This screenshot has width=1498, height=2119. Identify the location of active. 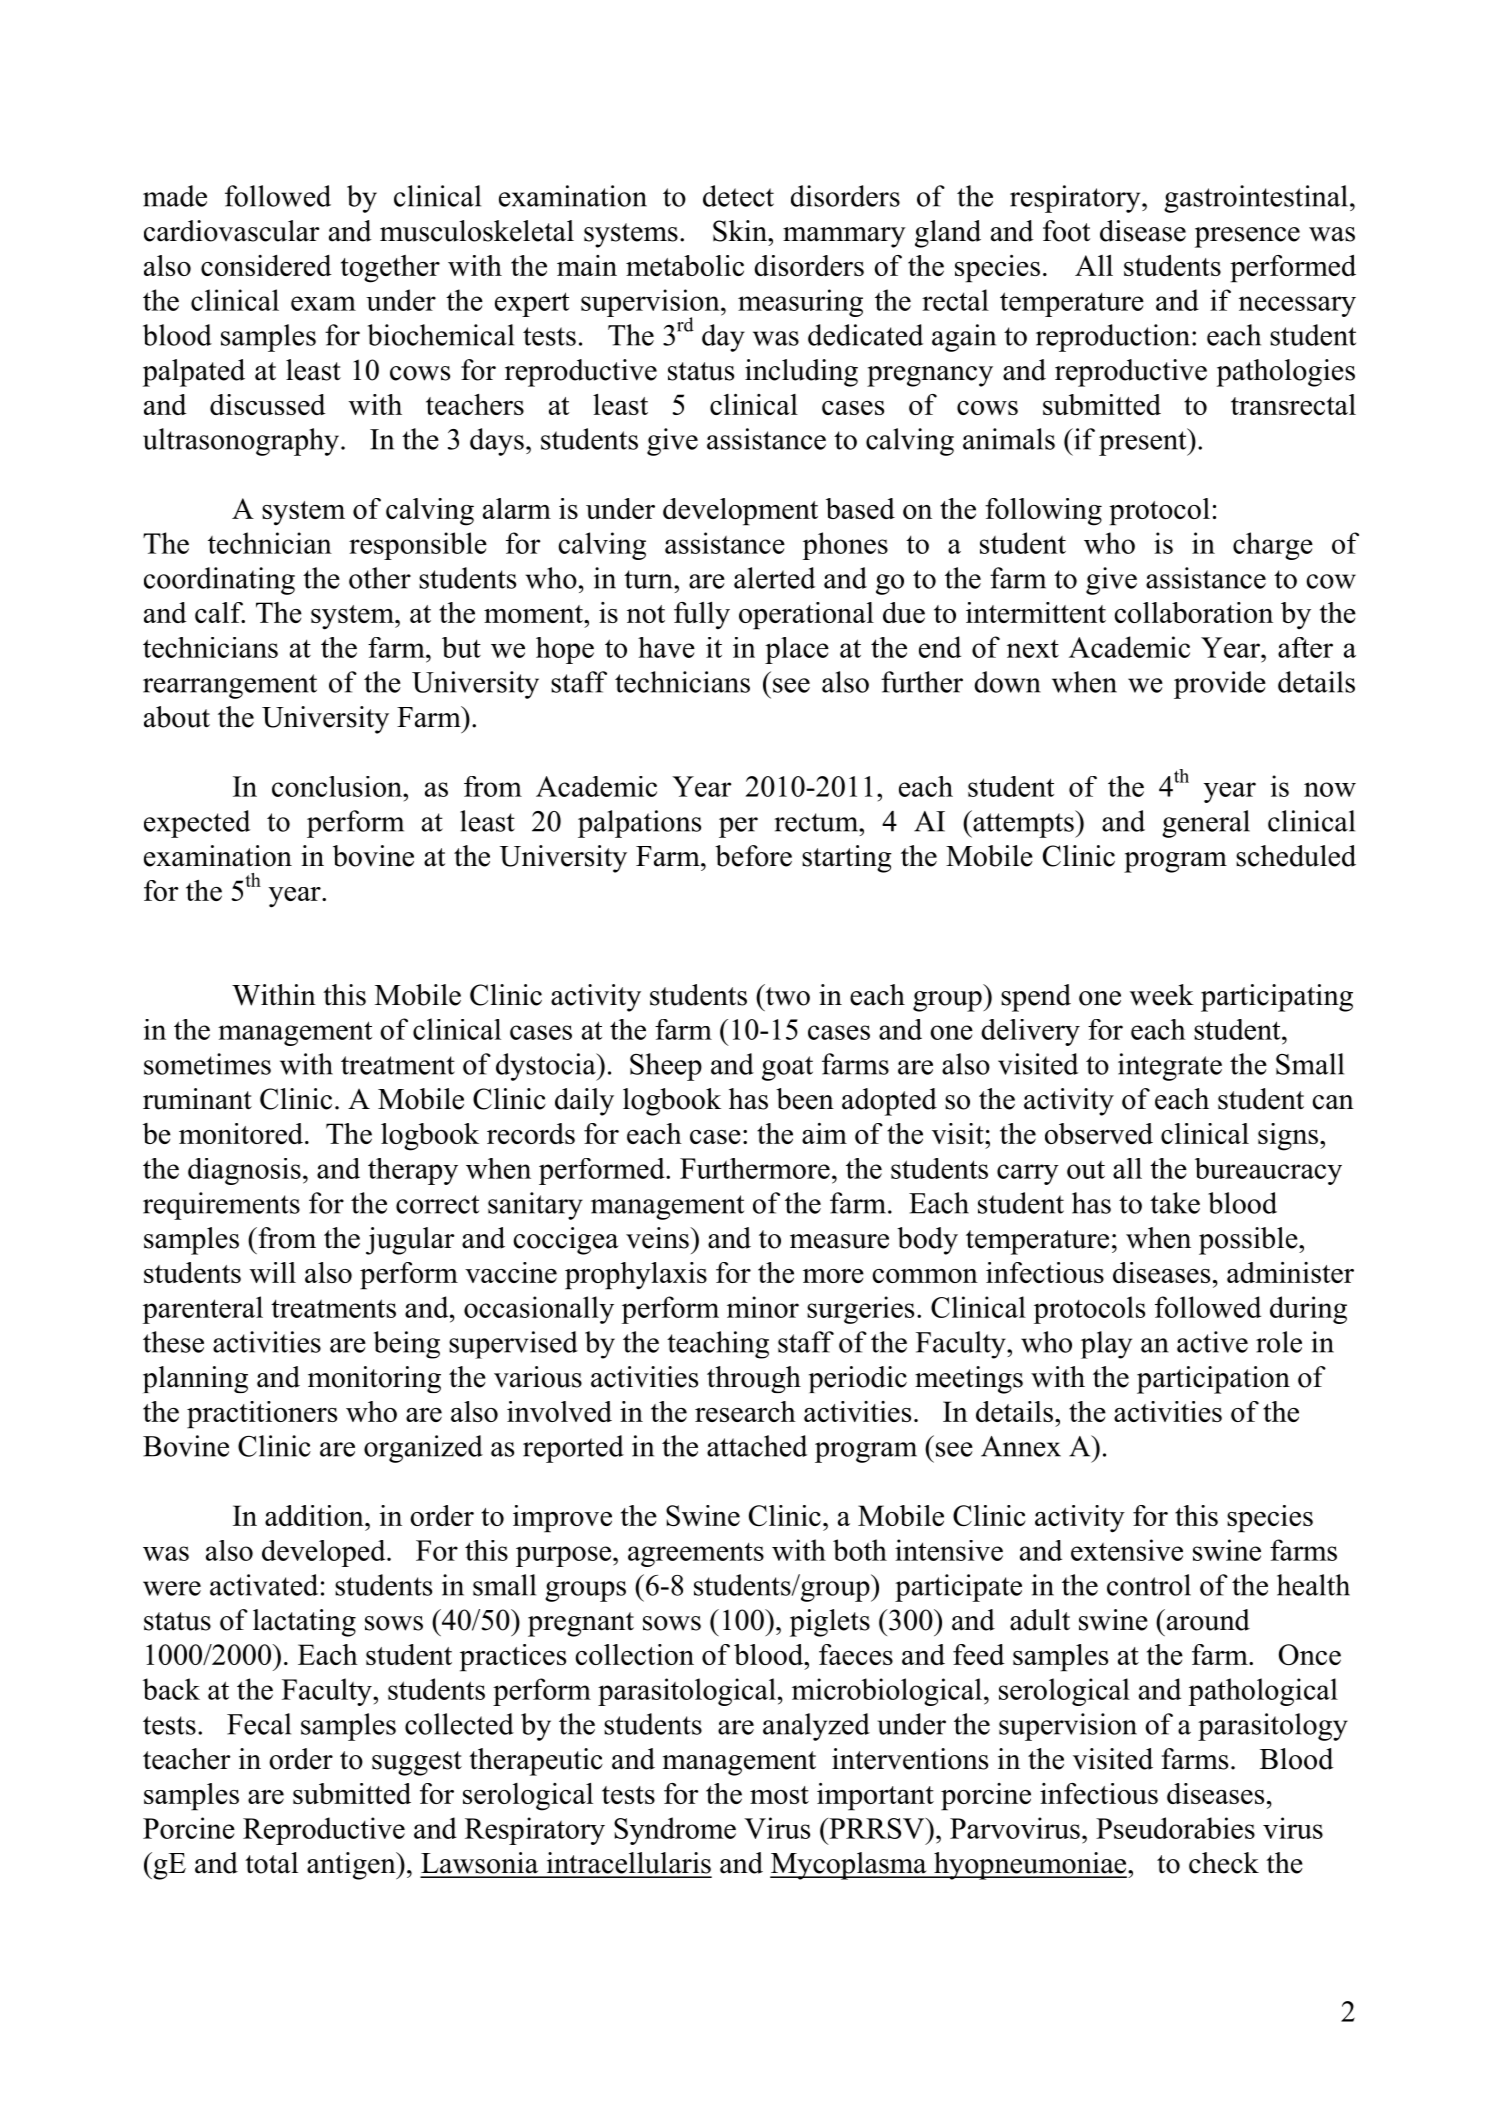
(1212, 1342).
